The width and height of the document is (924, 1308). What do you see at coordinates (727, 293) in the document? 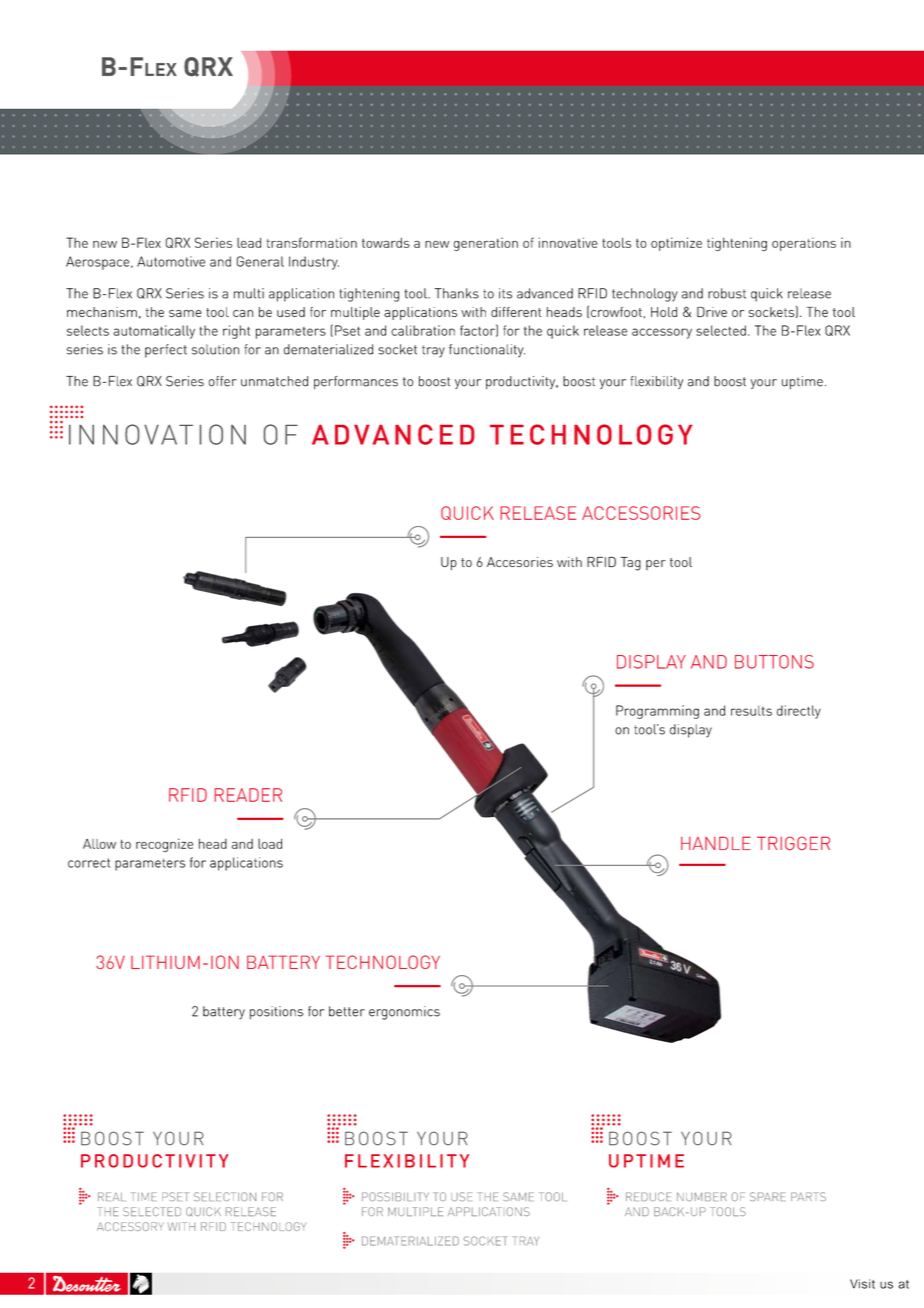
I see `robust` at bounding box center [727, 293].
